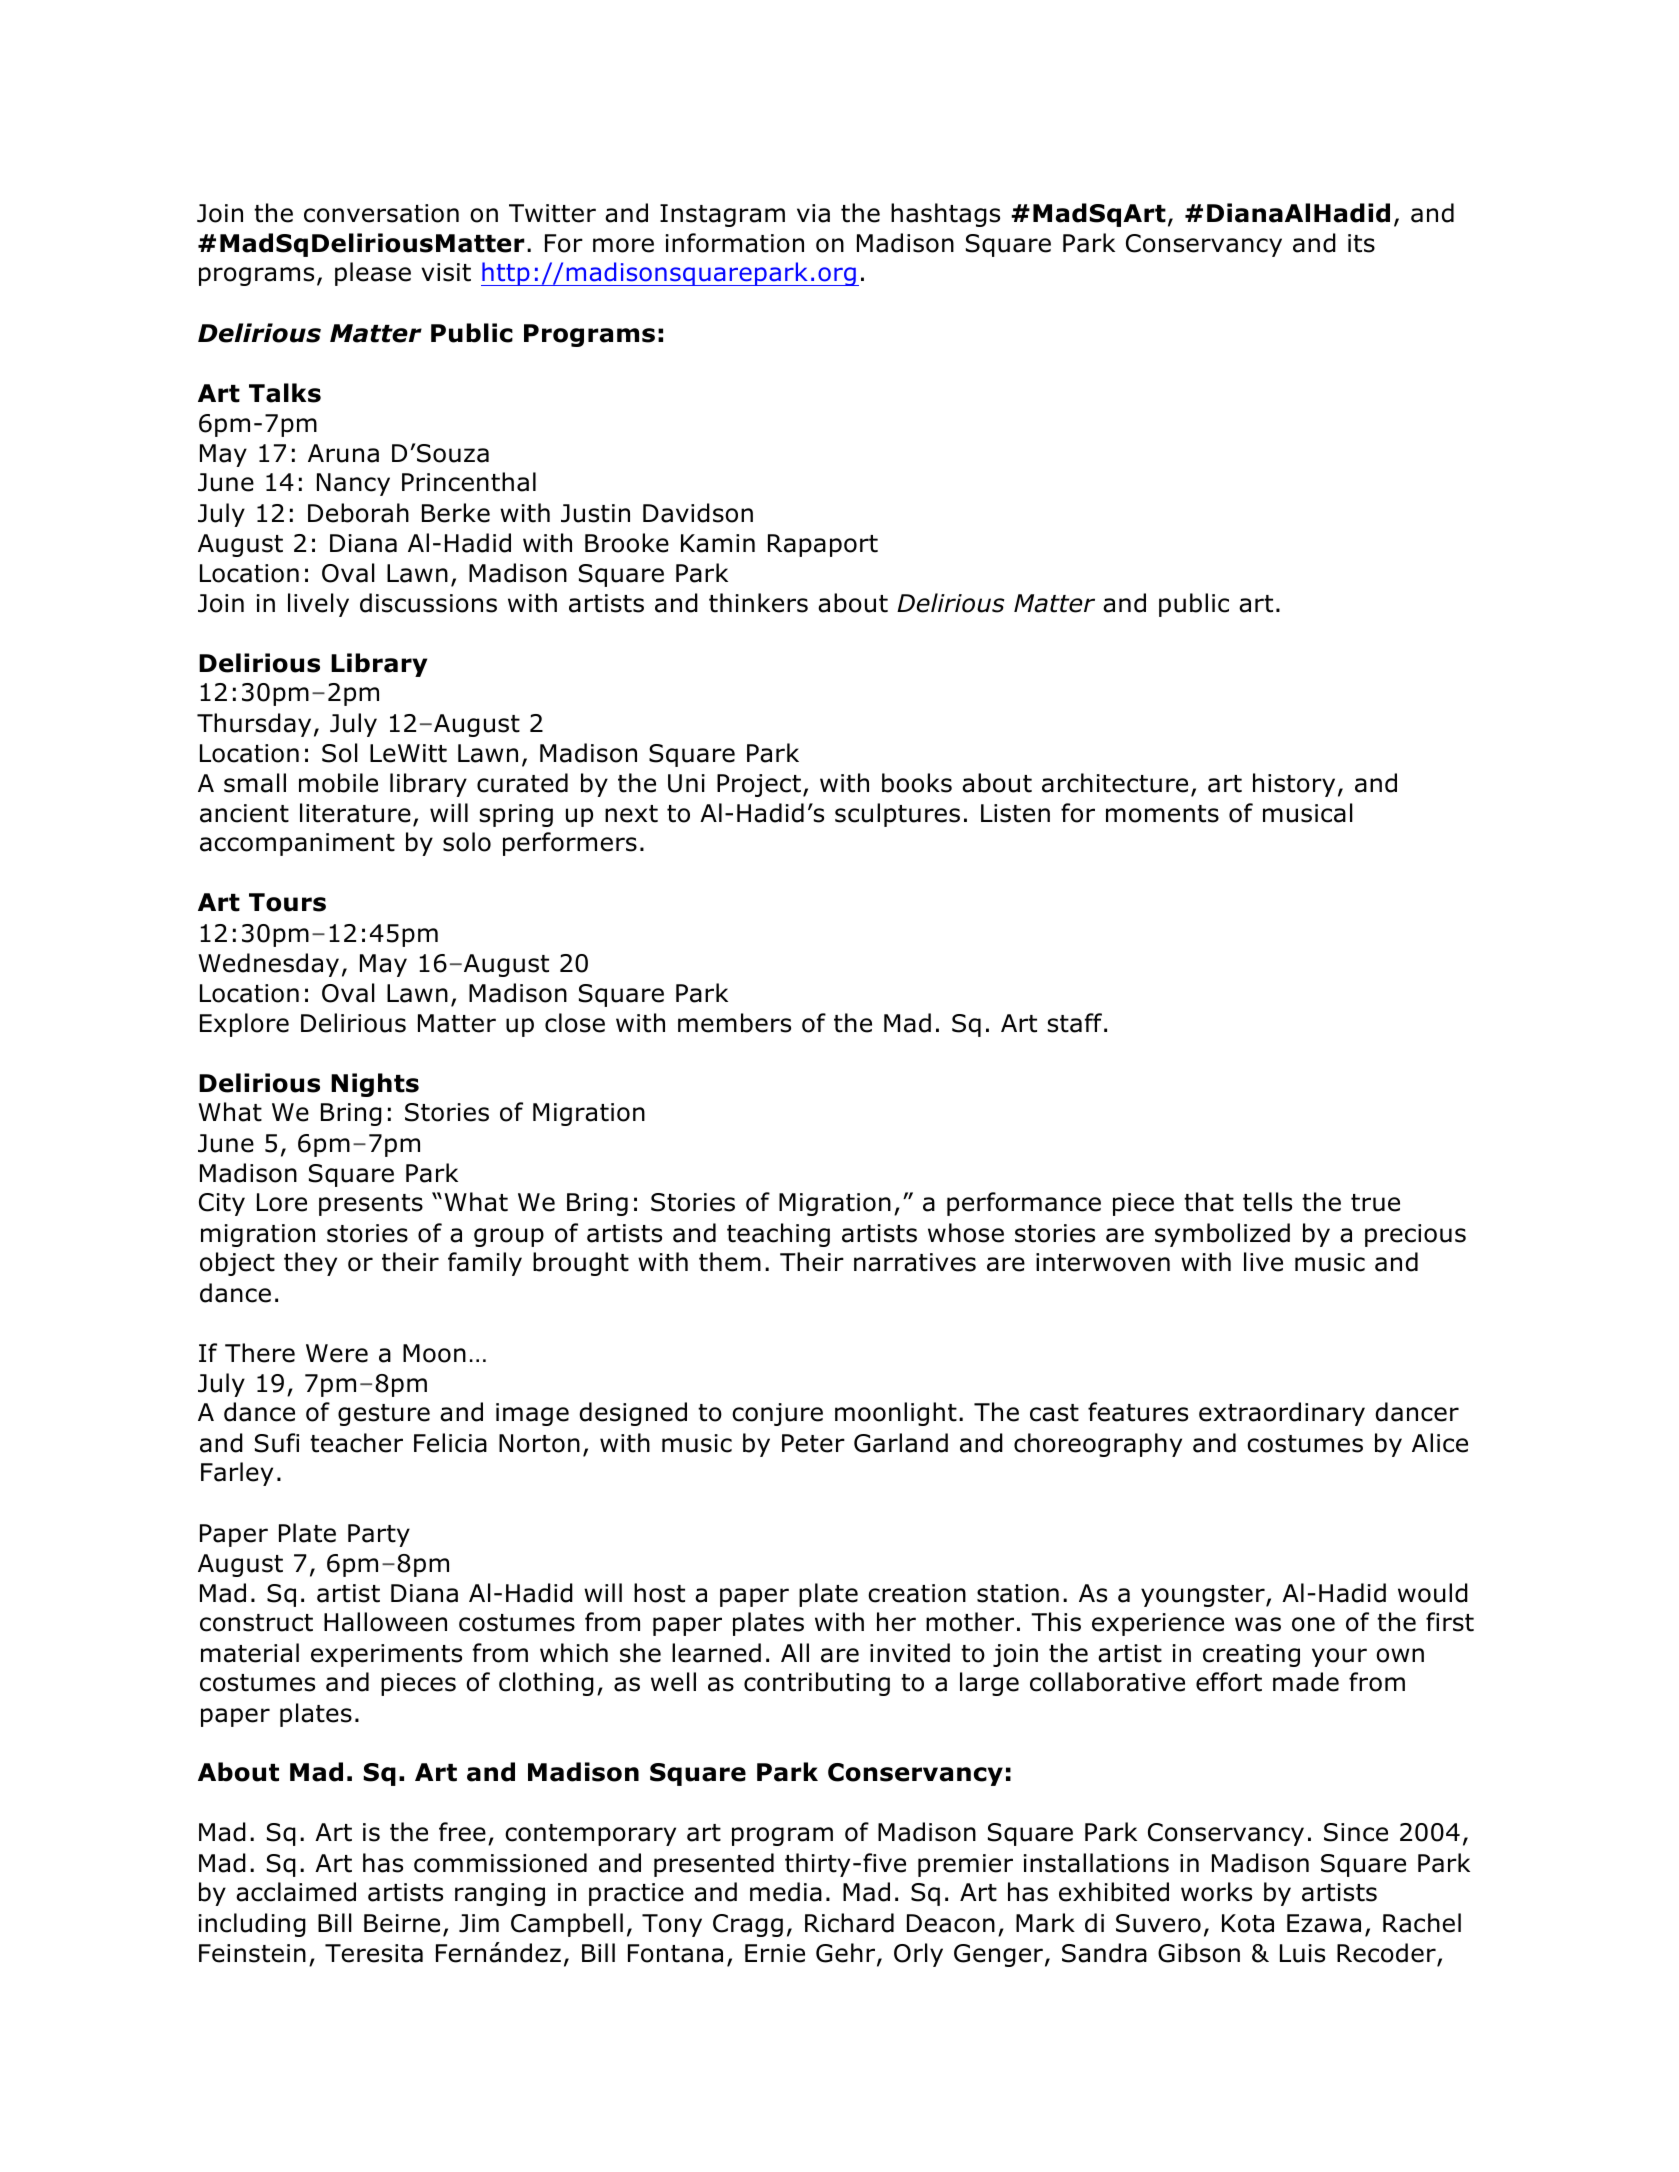  Describe the element at coordinates (373, 274) in the screenshot. I see `please` at that location.
